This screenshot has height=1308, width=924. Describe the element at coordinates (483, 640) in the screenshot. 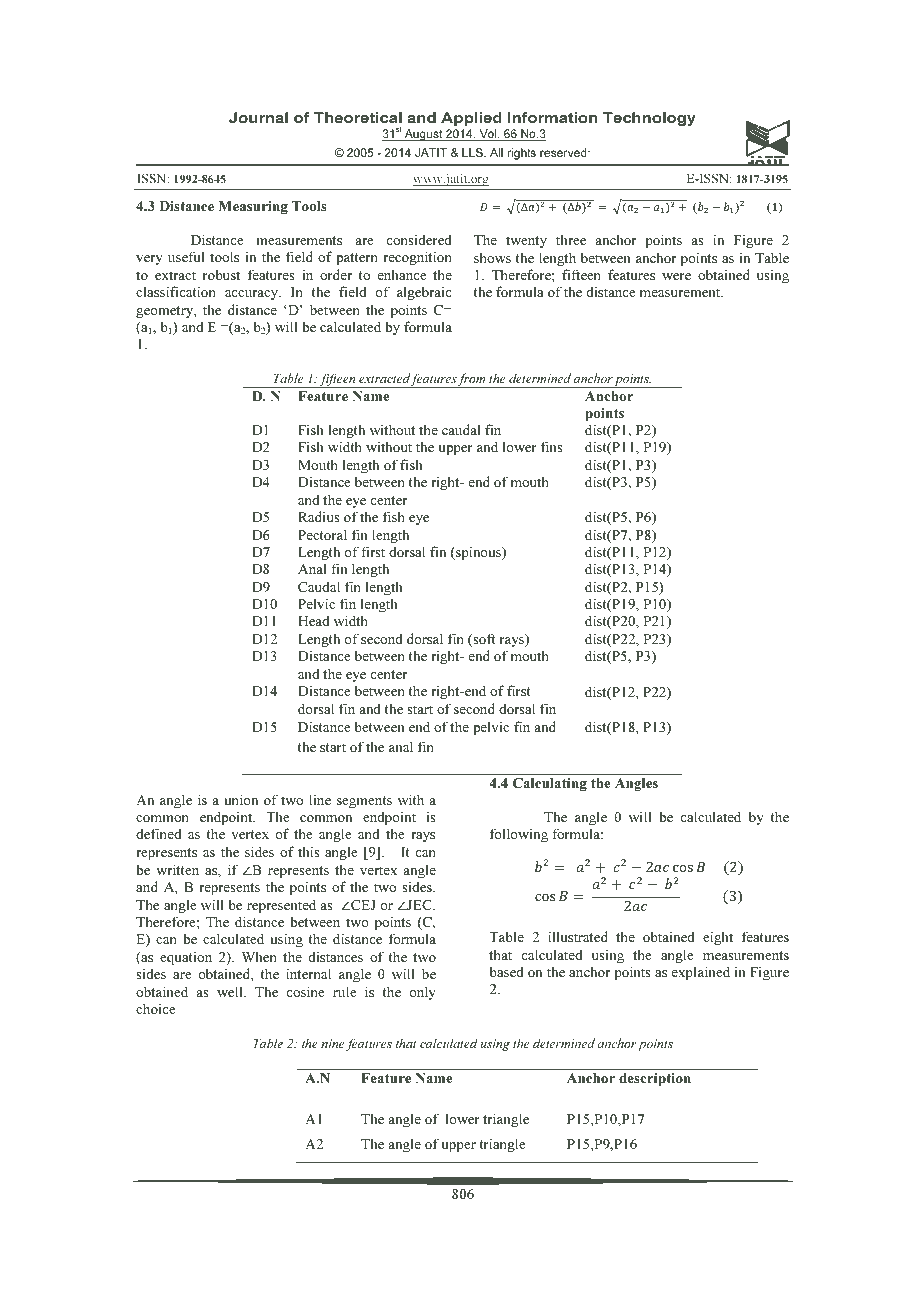

I see `soft` at that location.
